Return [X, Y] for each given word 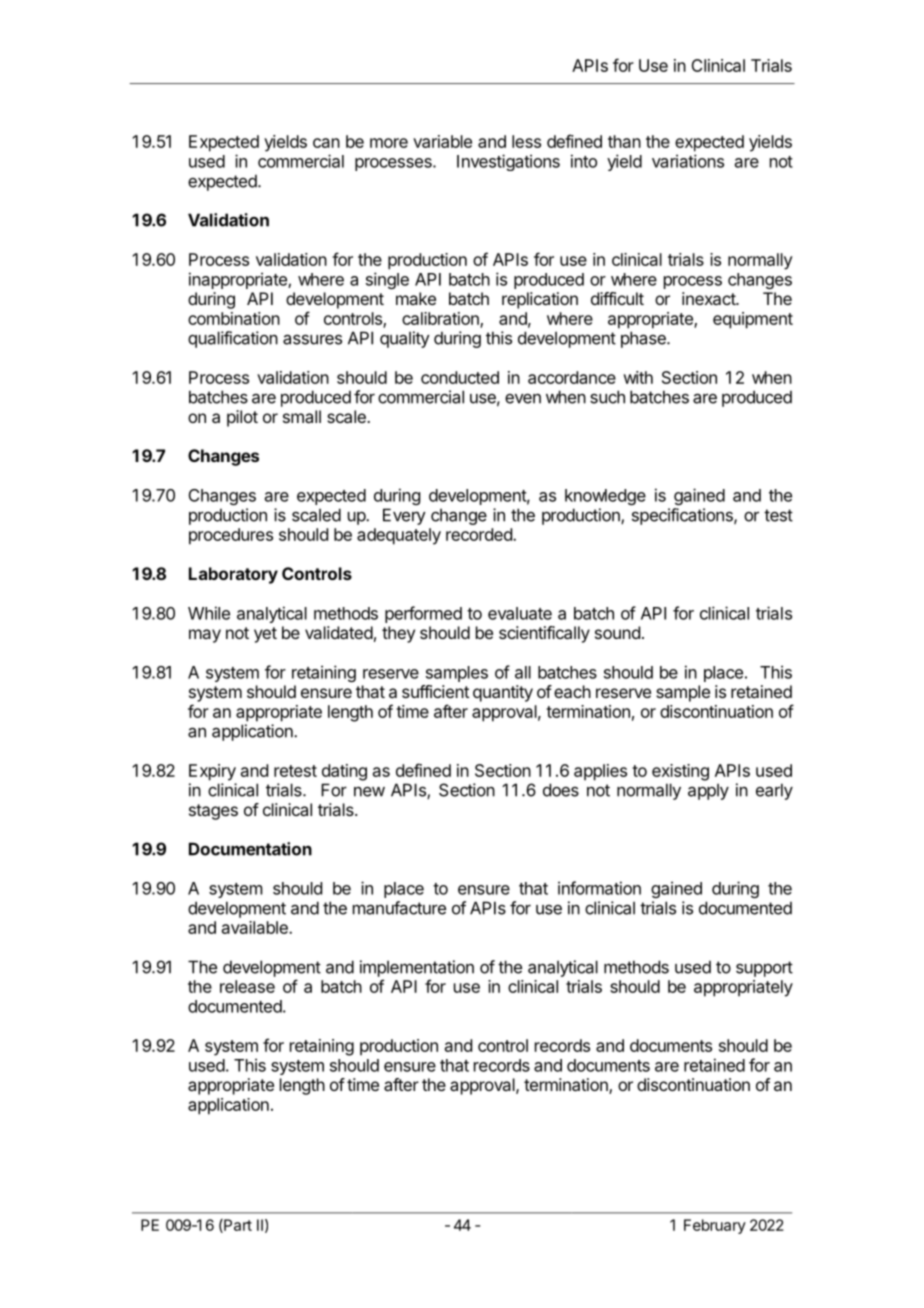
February [715, 1226]
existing [680, 772]
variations [688, 161]
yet [265, 635]
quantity [503, 693]
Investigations [508, 162]
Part [237, 1226]
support [764, 969]
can [326, 143]
